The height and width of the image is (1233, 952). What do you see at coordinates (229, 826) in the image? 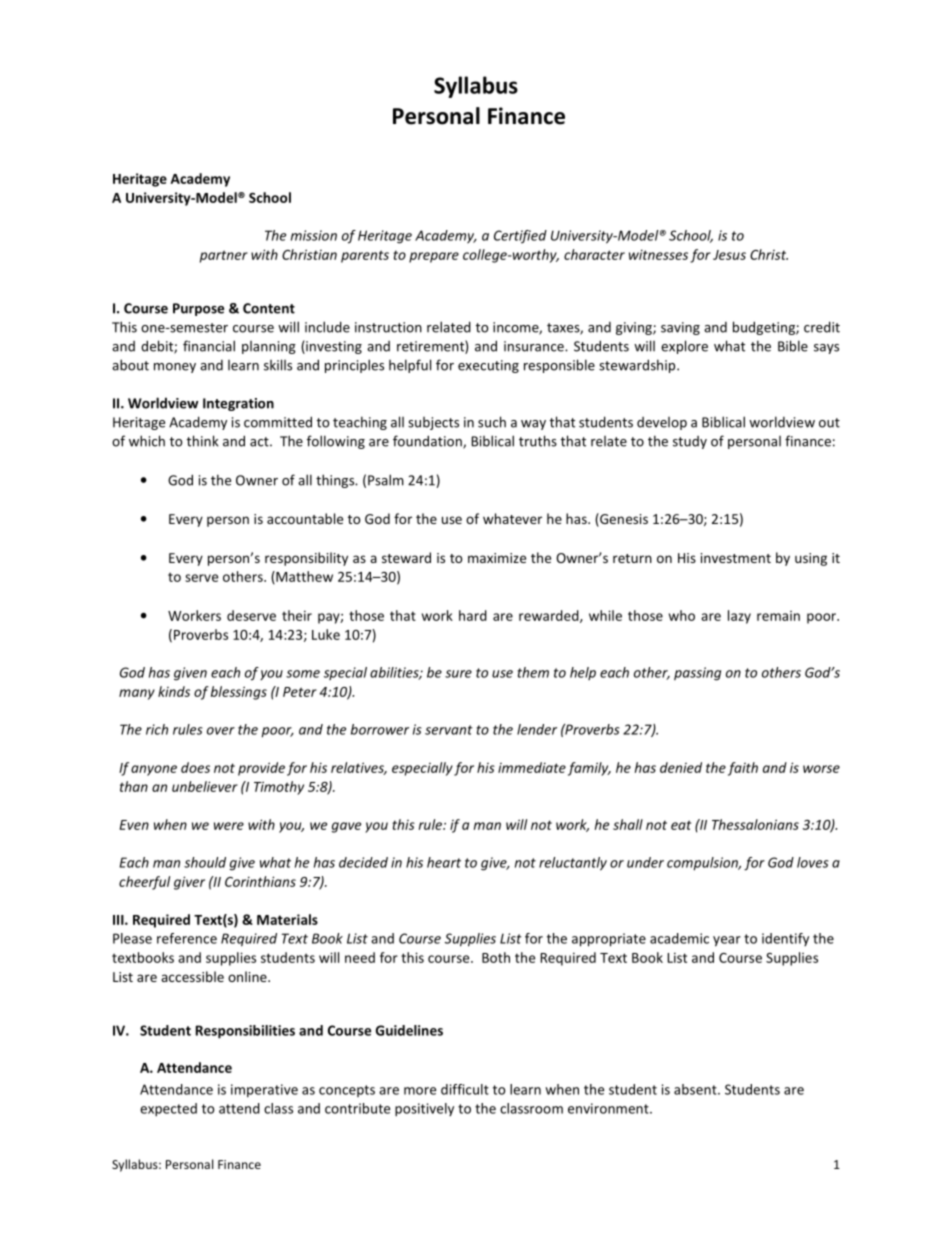
I see `were` at bounding box center [229, 826].
